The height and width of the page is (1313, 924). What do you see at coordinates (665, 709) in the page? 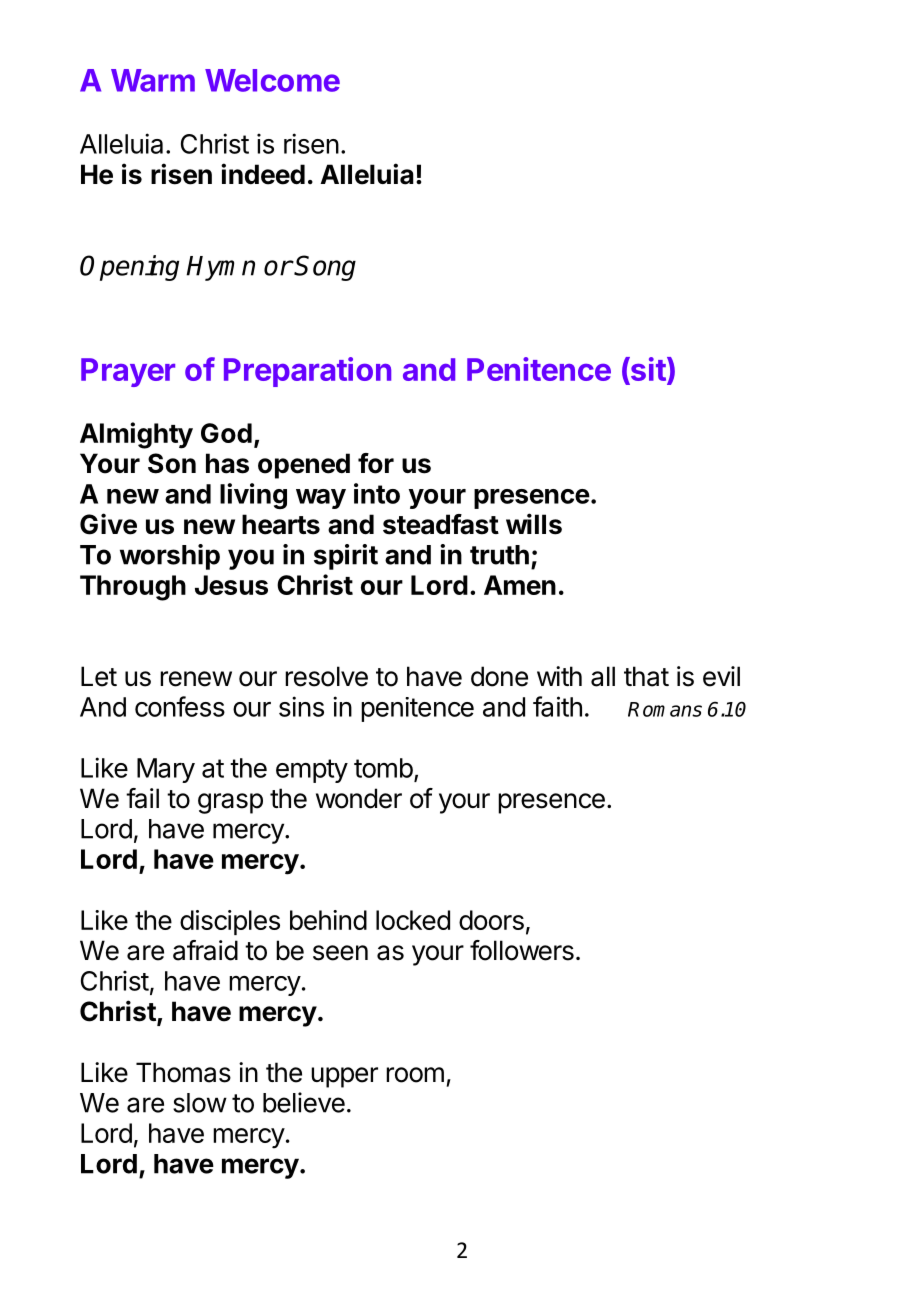
I see `Romans` at bounding box center [665, 709].
